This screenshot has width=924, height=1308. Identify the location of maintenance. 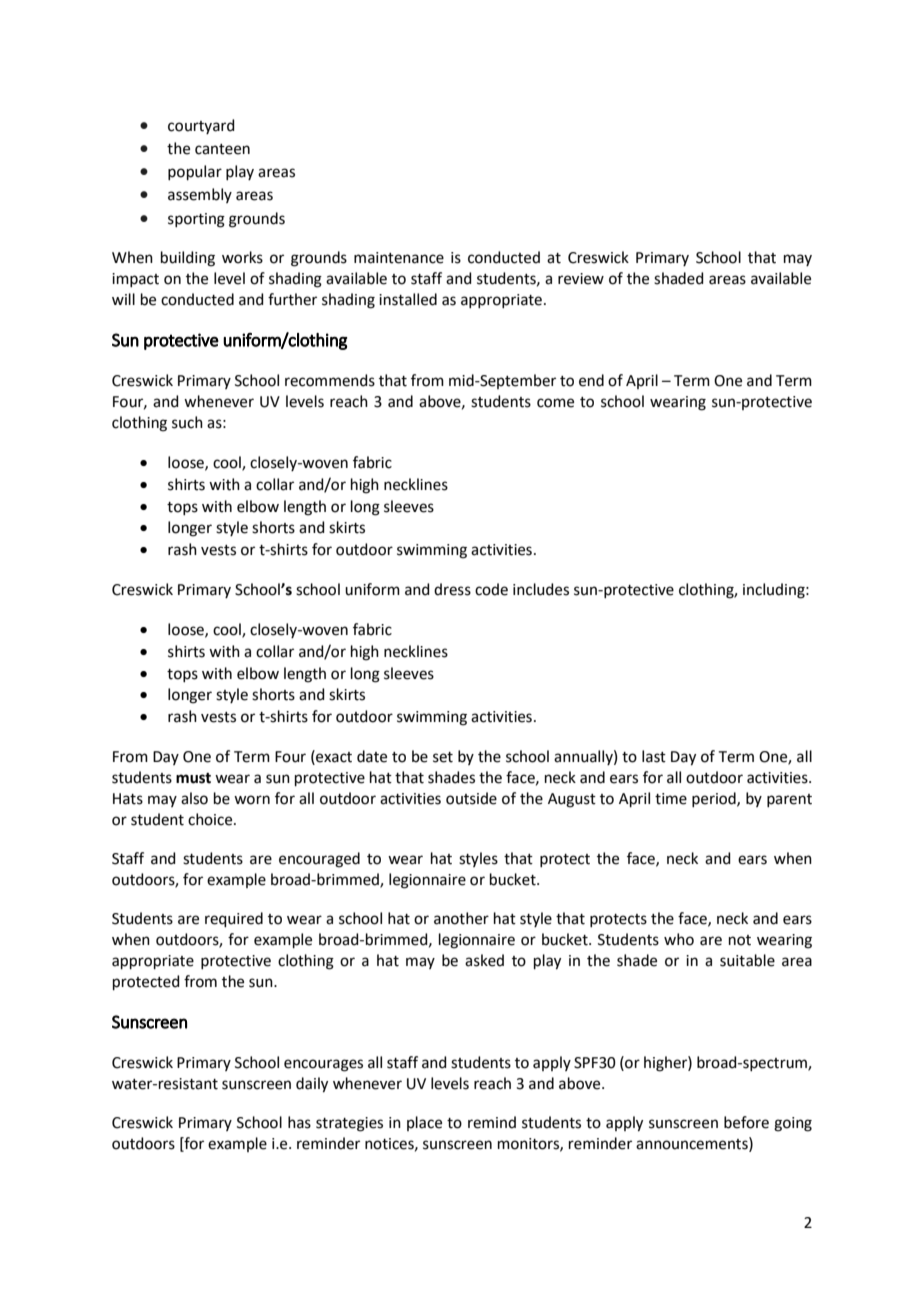
(399, 258).
